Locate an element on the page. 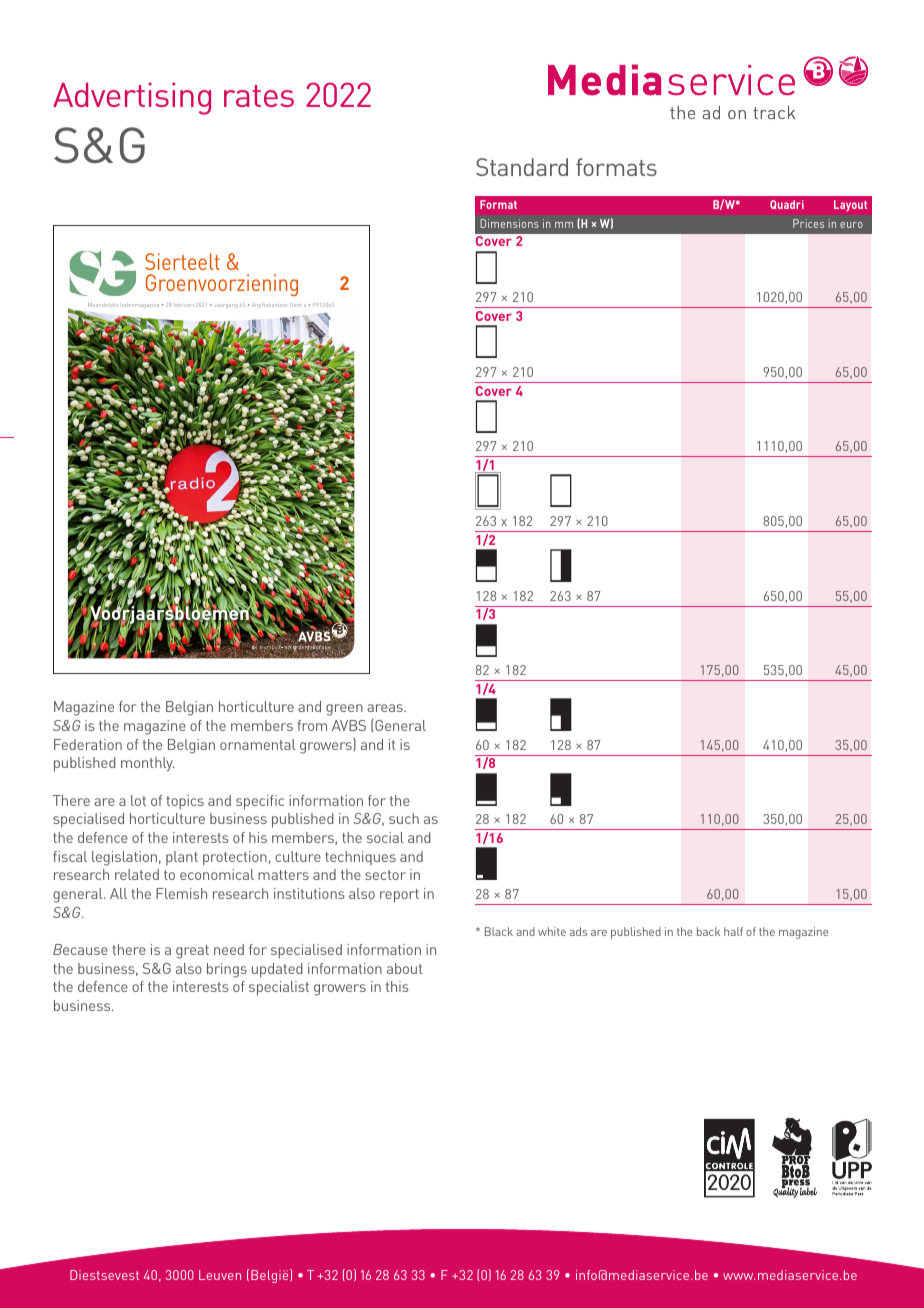  Advertising is located at coordinates (132, 98).
